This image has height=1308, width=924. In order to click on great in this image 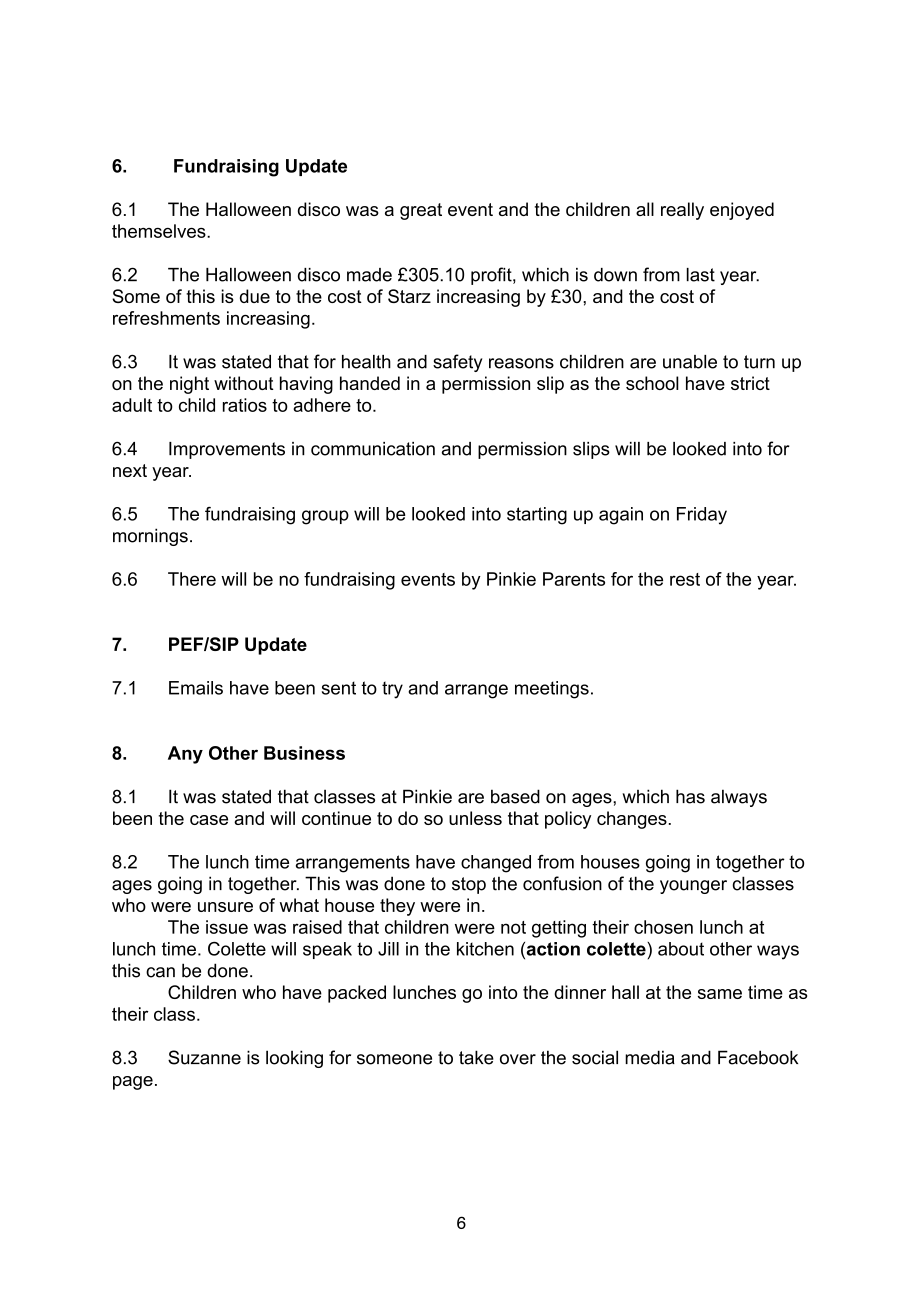, I will do `click(421, 211)`.
